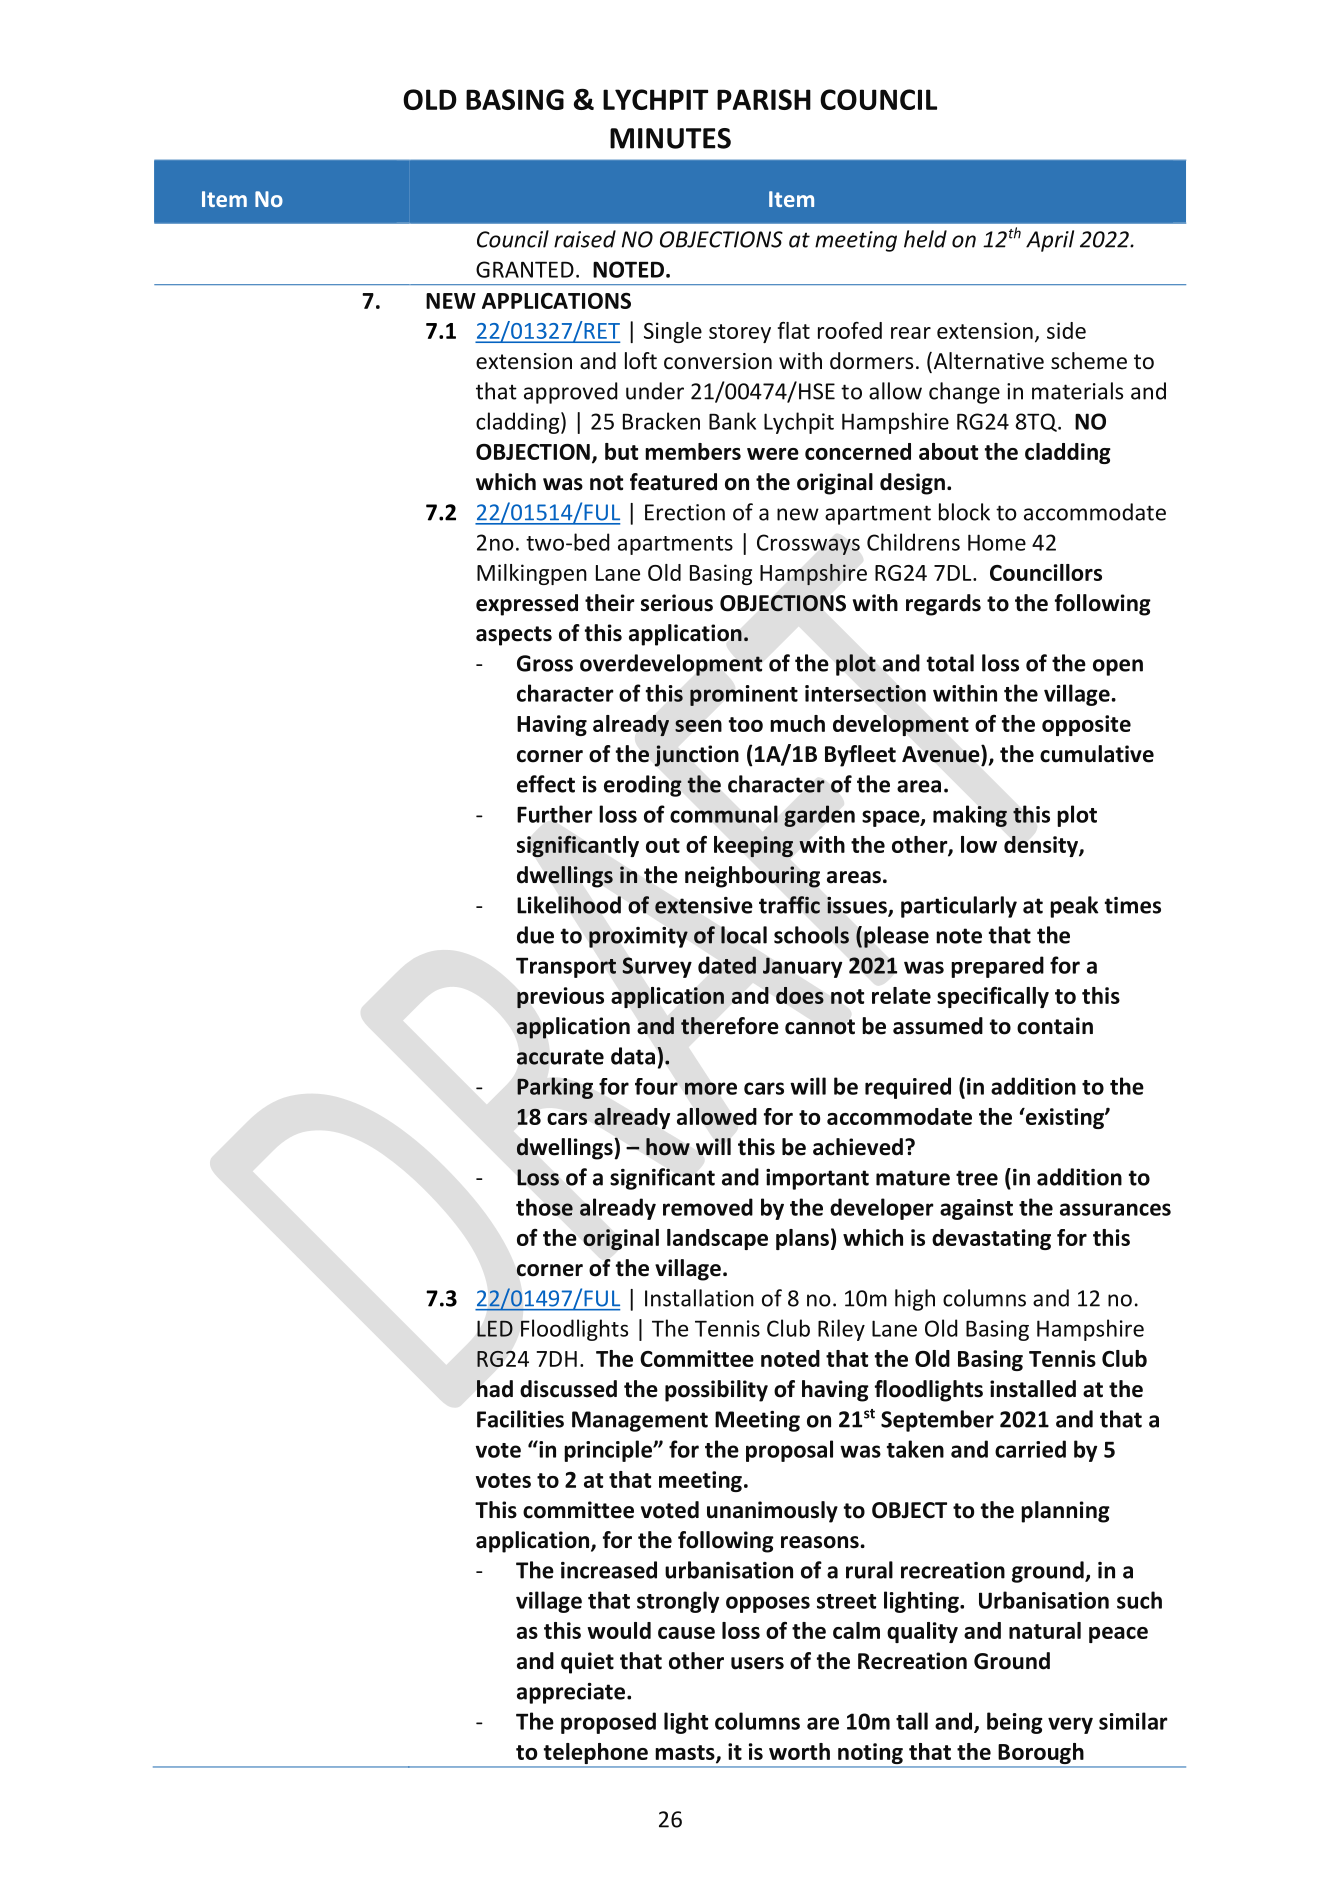 Image resolution: width=1340 pixels, height=1895 pixels. What do you see at coordinates (585, 239) in the image?
I see `raised` at bounding box center [585, 239].
